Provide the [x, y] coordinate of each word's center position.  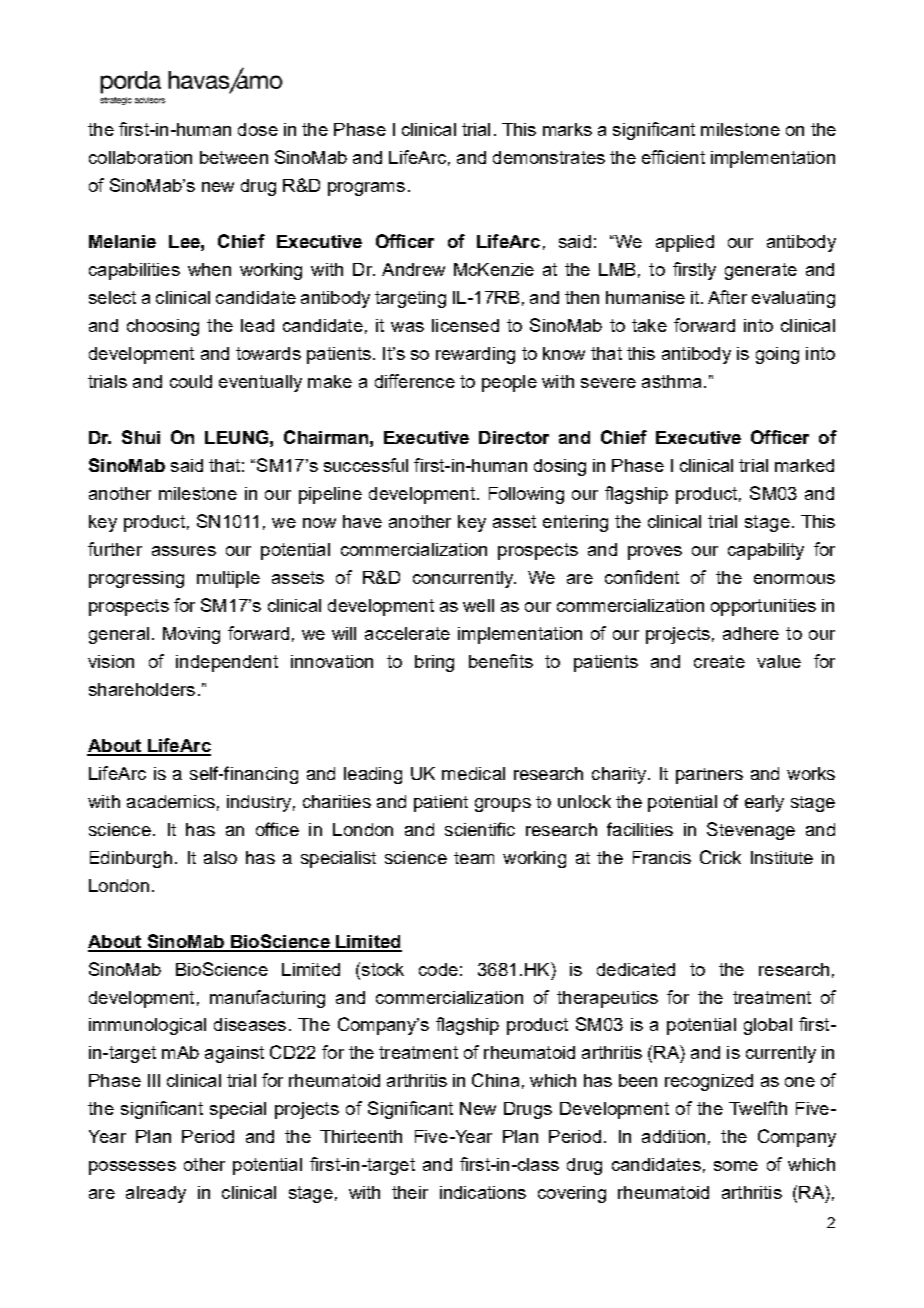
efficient [673, 157]
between [234, 157]
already [156, 1194]
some [736, 1166]
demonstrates [549, 157]
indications [483, 1192]
